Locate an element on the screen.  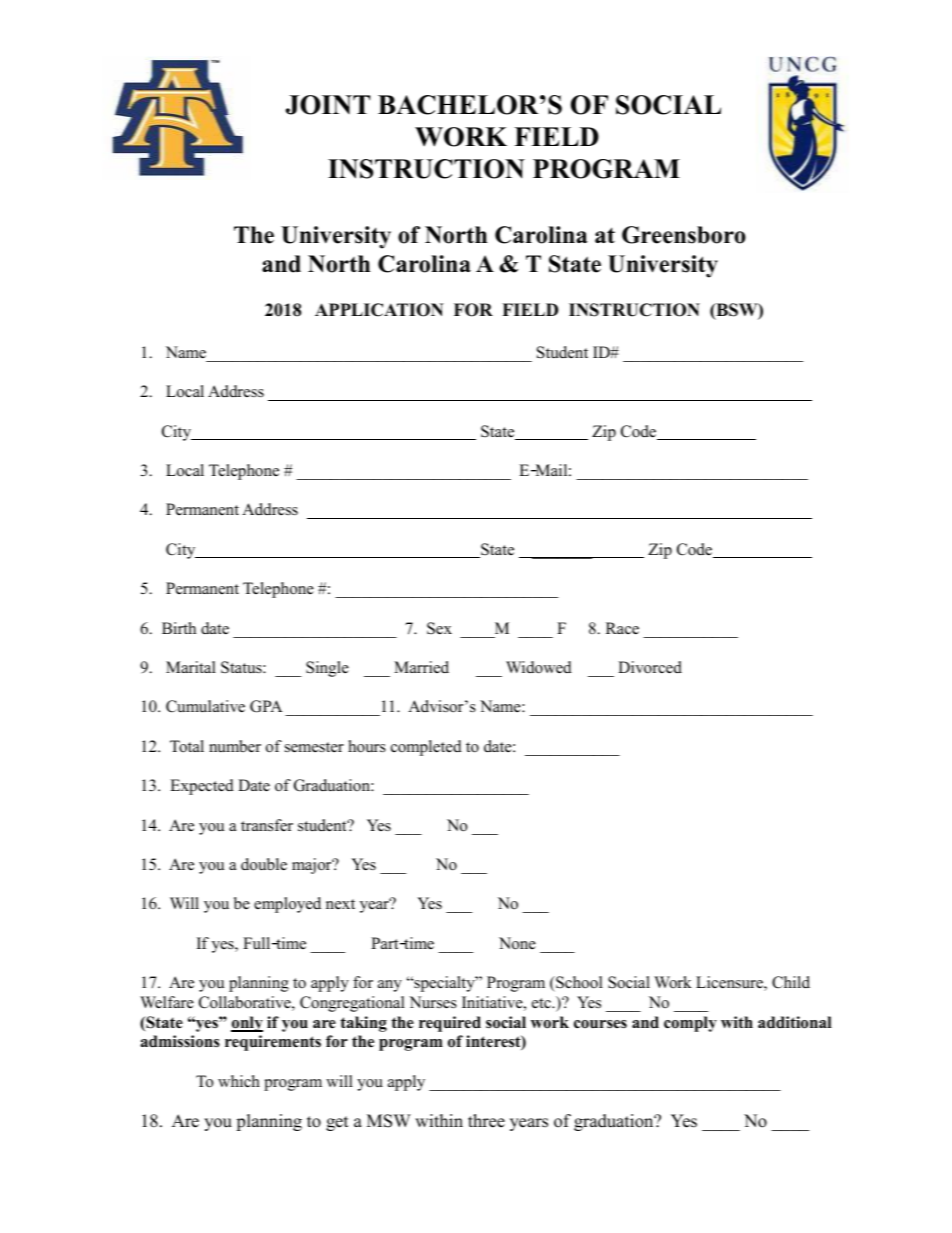
Birth is located at coordinates (179, 628).
